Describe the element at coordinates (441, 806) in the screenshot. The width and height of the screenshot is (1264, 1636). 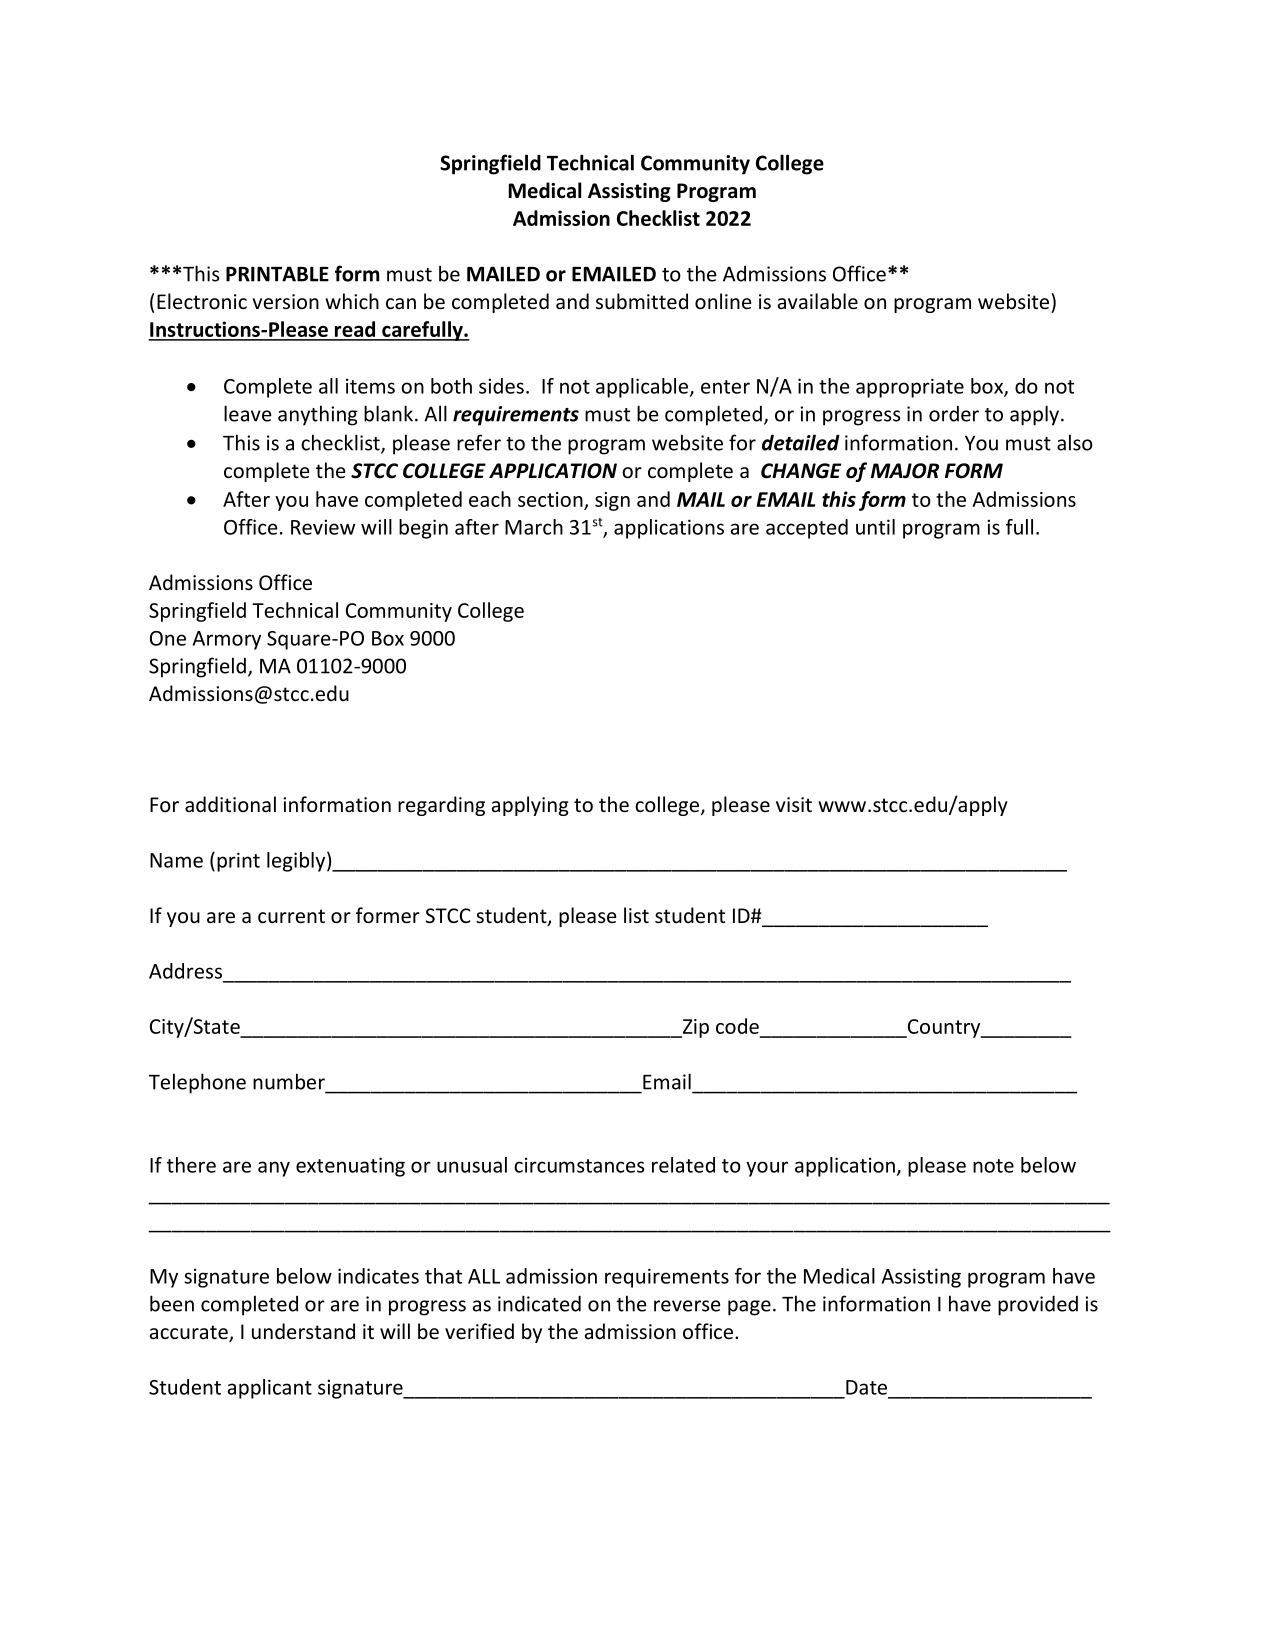
I see `regarding` at that location.
